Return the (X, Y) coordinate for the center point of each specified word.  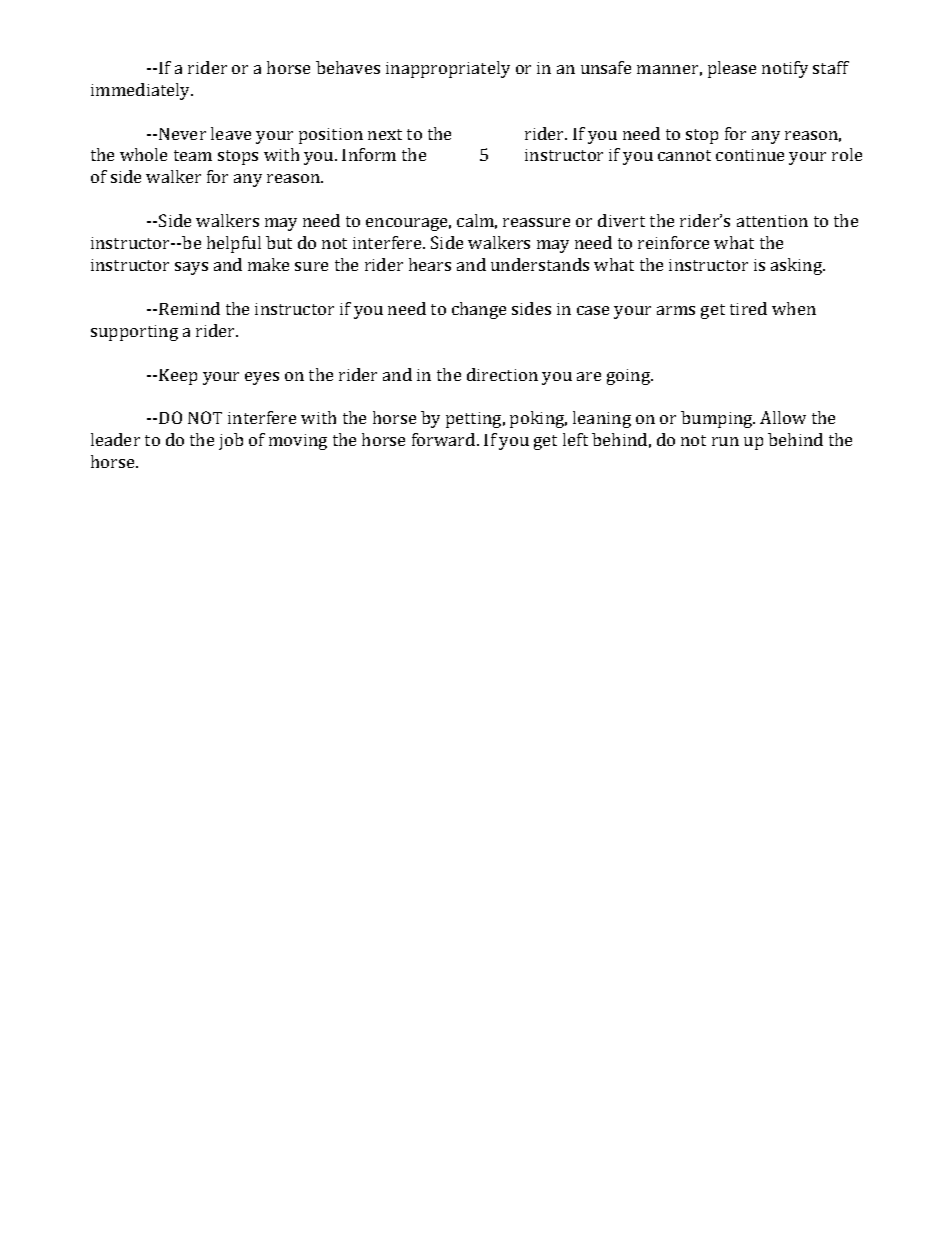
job (231, 441)
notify (785, 69)
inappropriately (448, 69)
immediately (142, 91)
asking (798, 266)
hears (430, 264)
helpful (234, 244)
